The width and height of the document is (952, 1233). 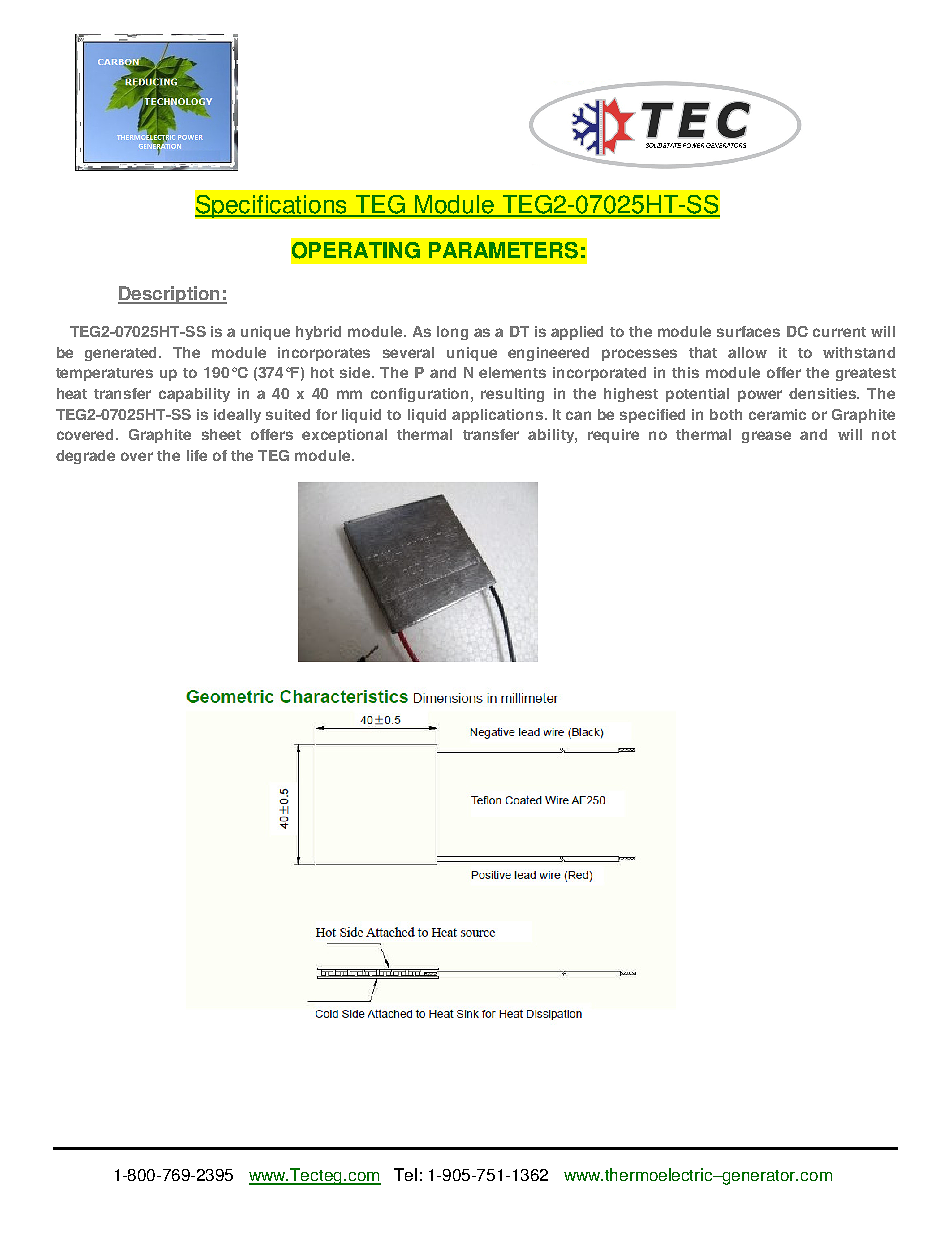 I want to click on grease, so click(x=766, y=437).
